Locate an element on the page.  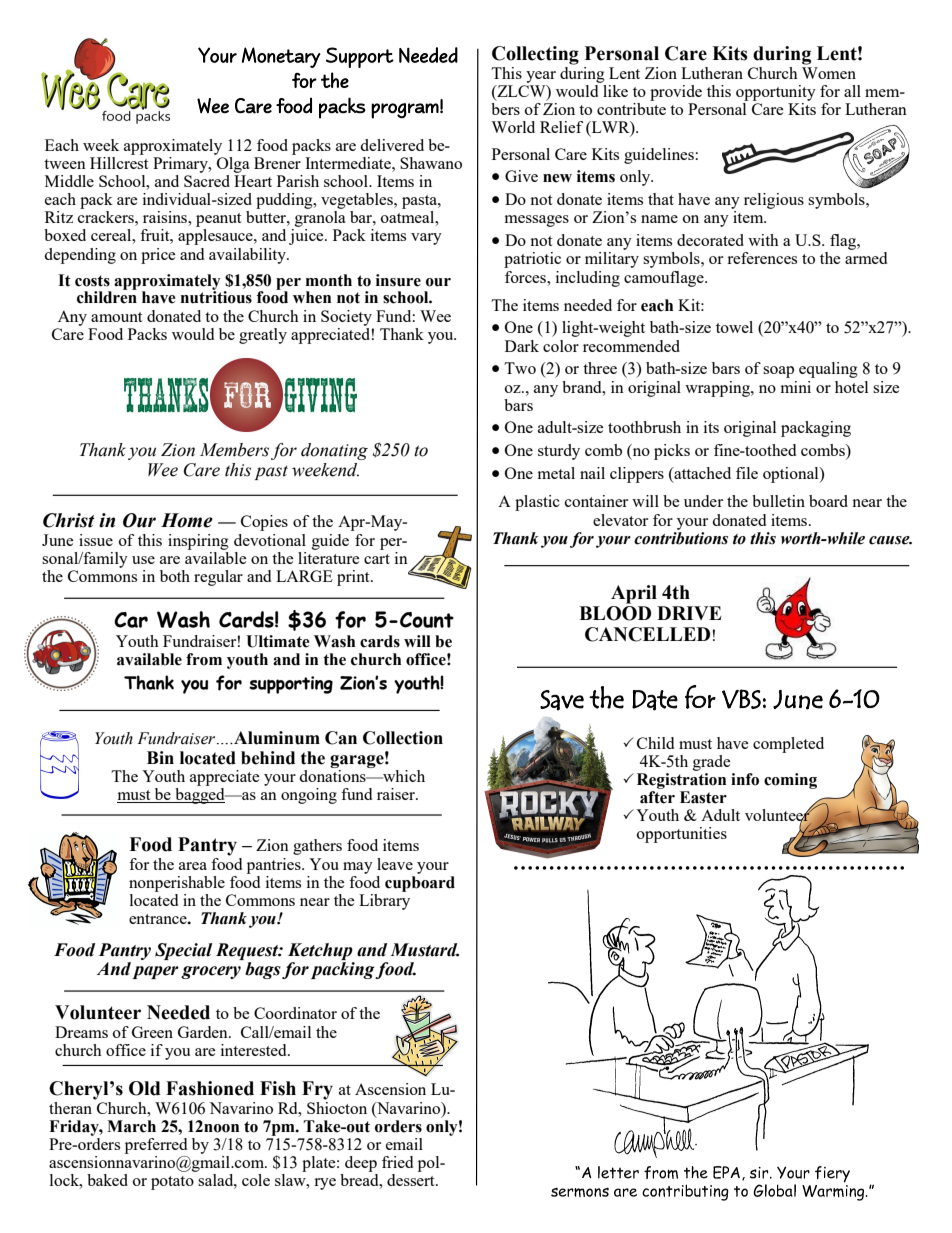
opportunity is located at coordinates (776, 93).
